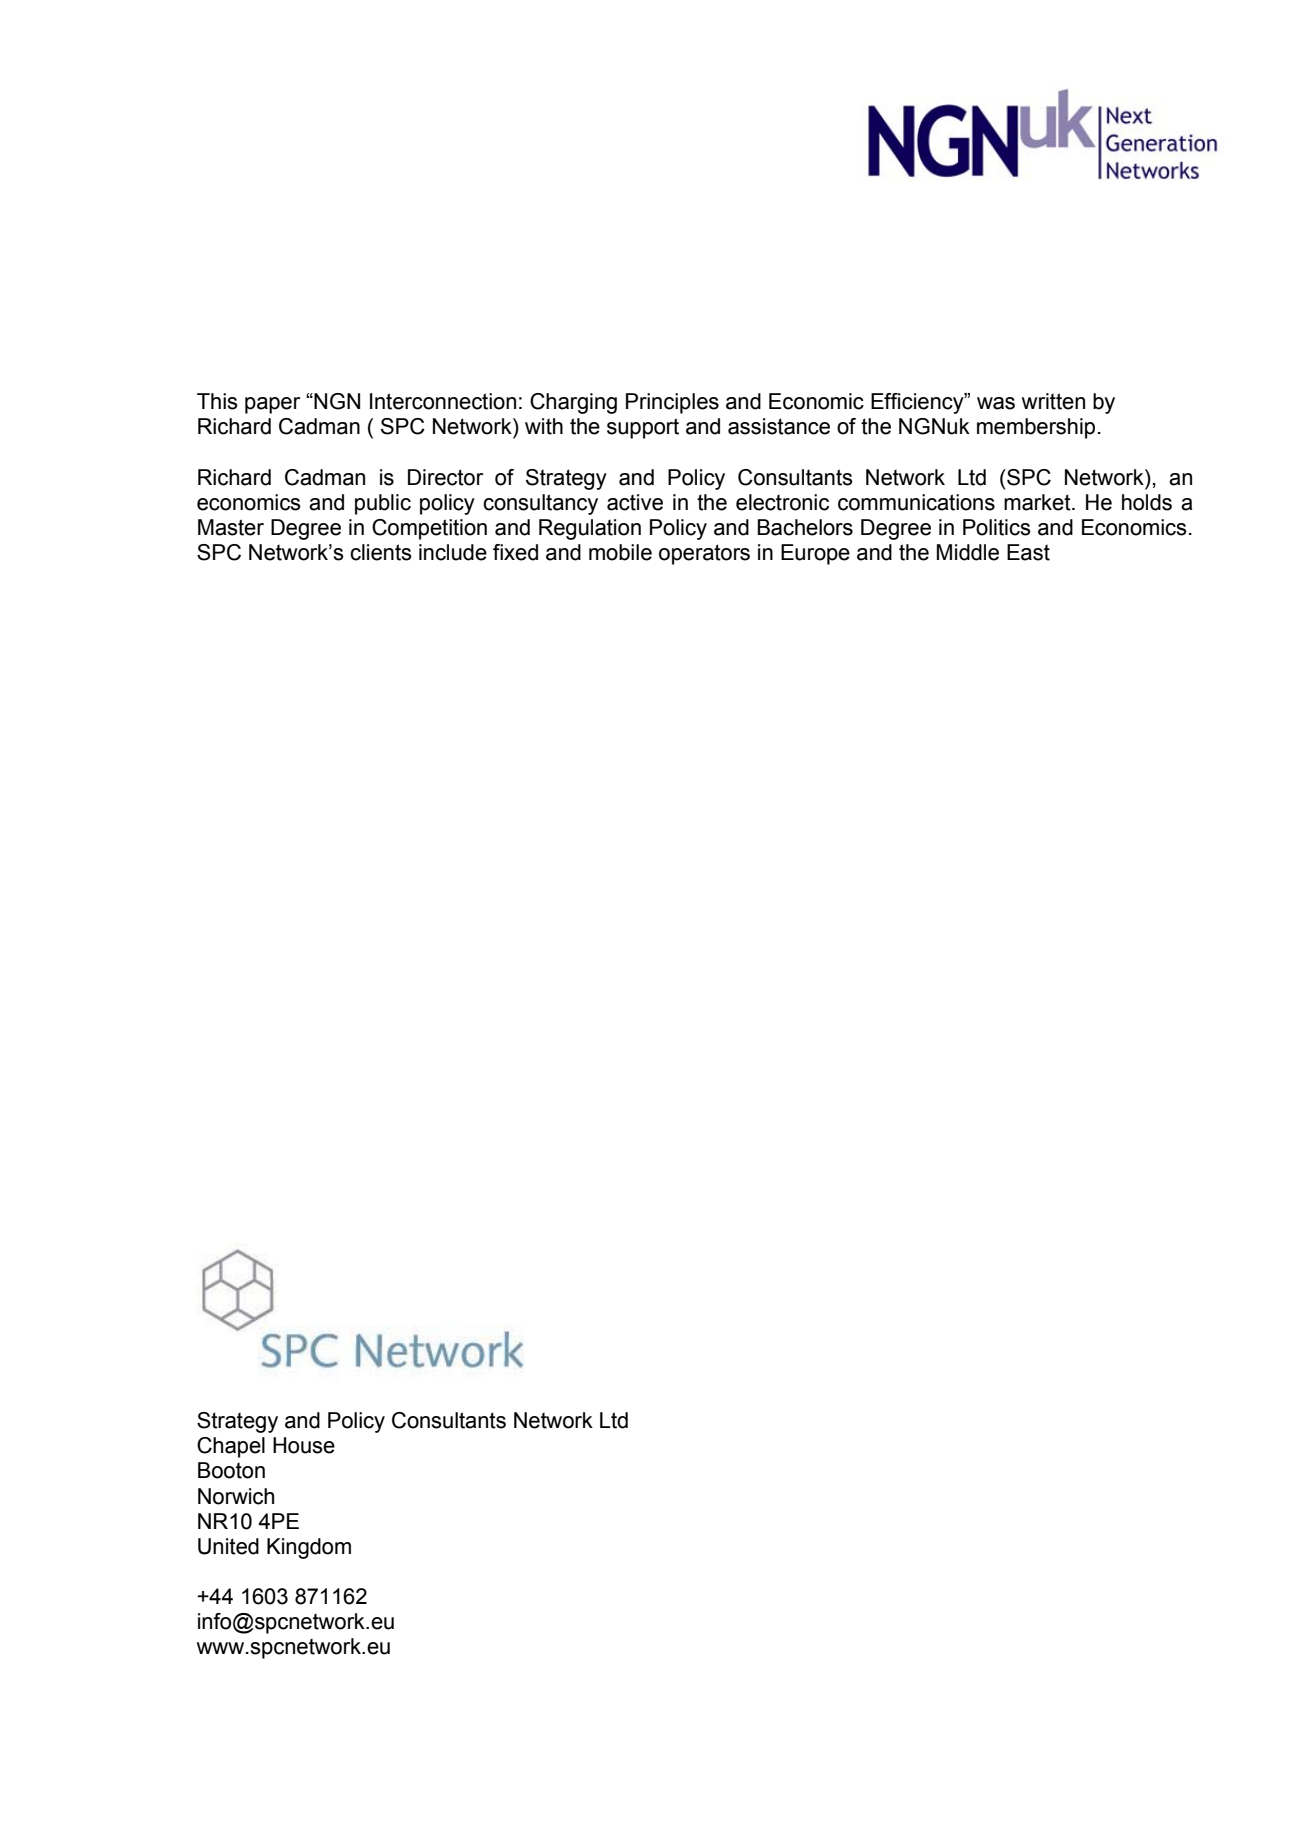 The image size is (1301, 1841). Describe the element at coordinates (620, 552) in the image. I see `mobile` at that location.
